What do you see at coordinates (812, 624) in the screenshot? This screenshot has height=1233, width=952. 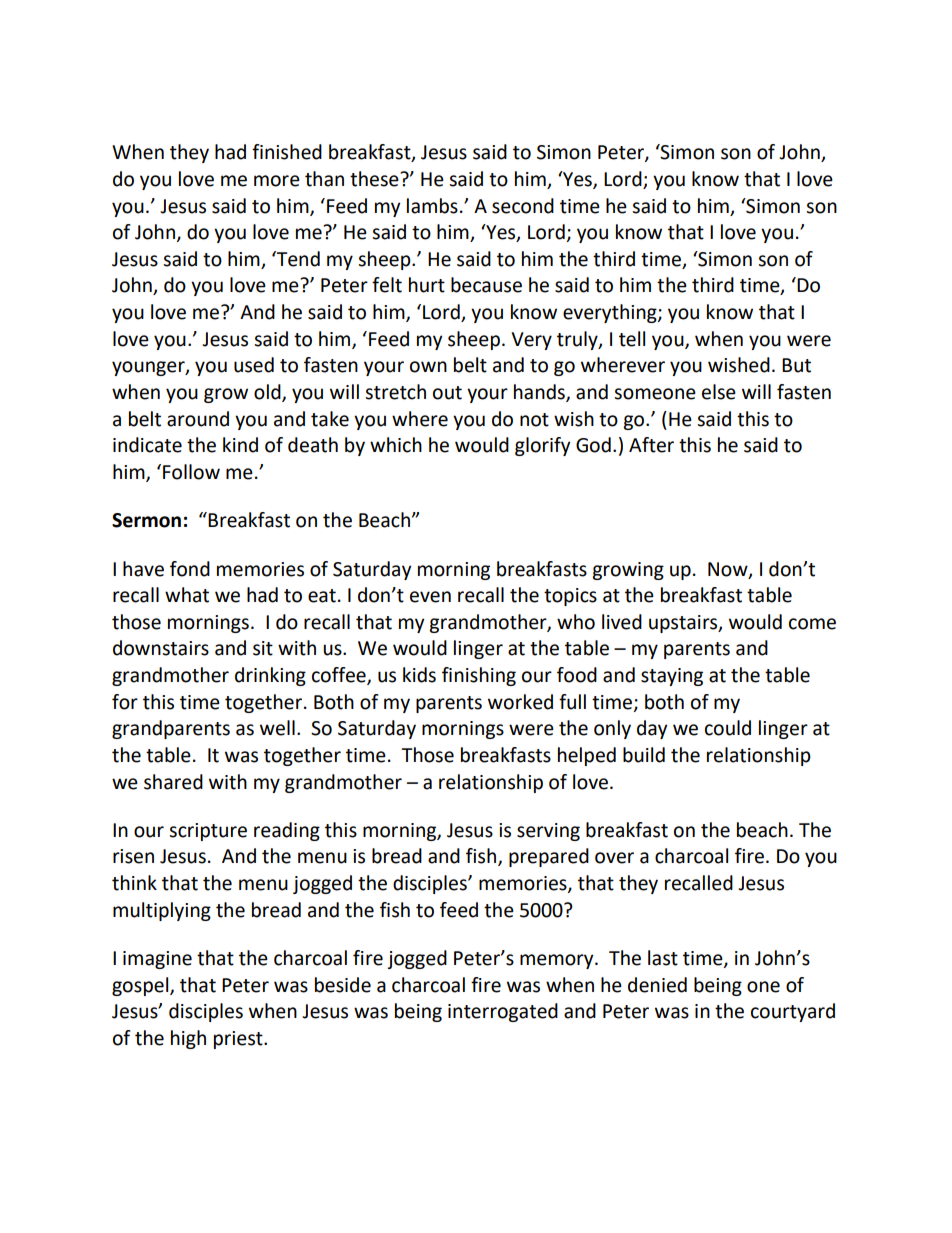 I see `come` at bounding box center [812, 624].
